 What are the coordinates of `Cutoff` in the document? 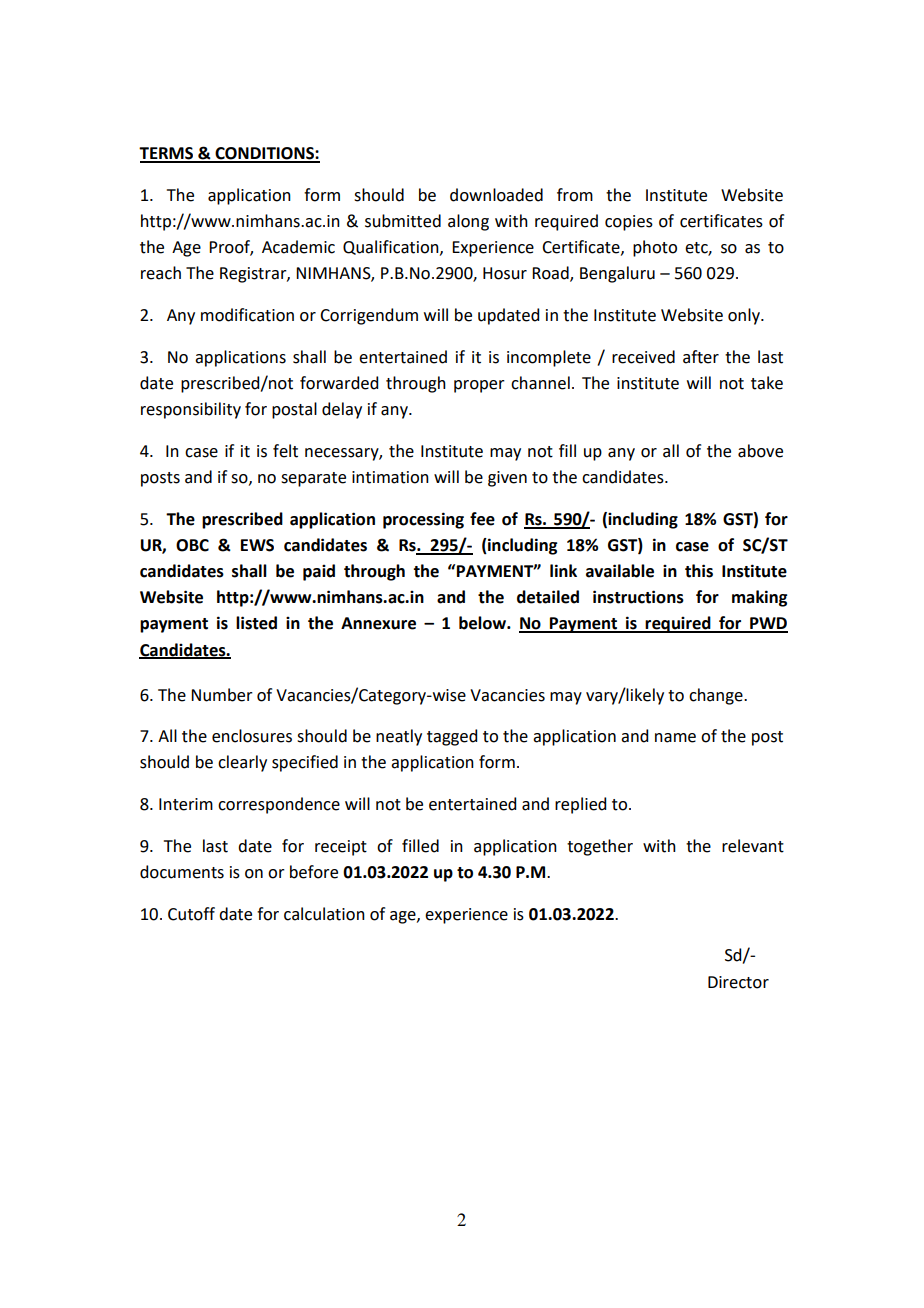 It's located at (191, 914).
